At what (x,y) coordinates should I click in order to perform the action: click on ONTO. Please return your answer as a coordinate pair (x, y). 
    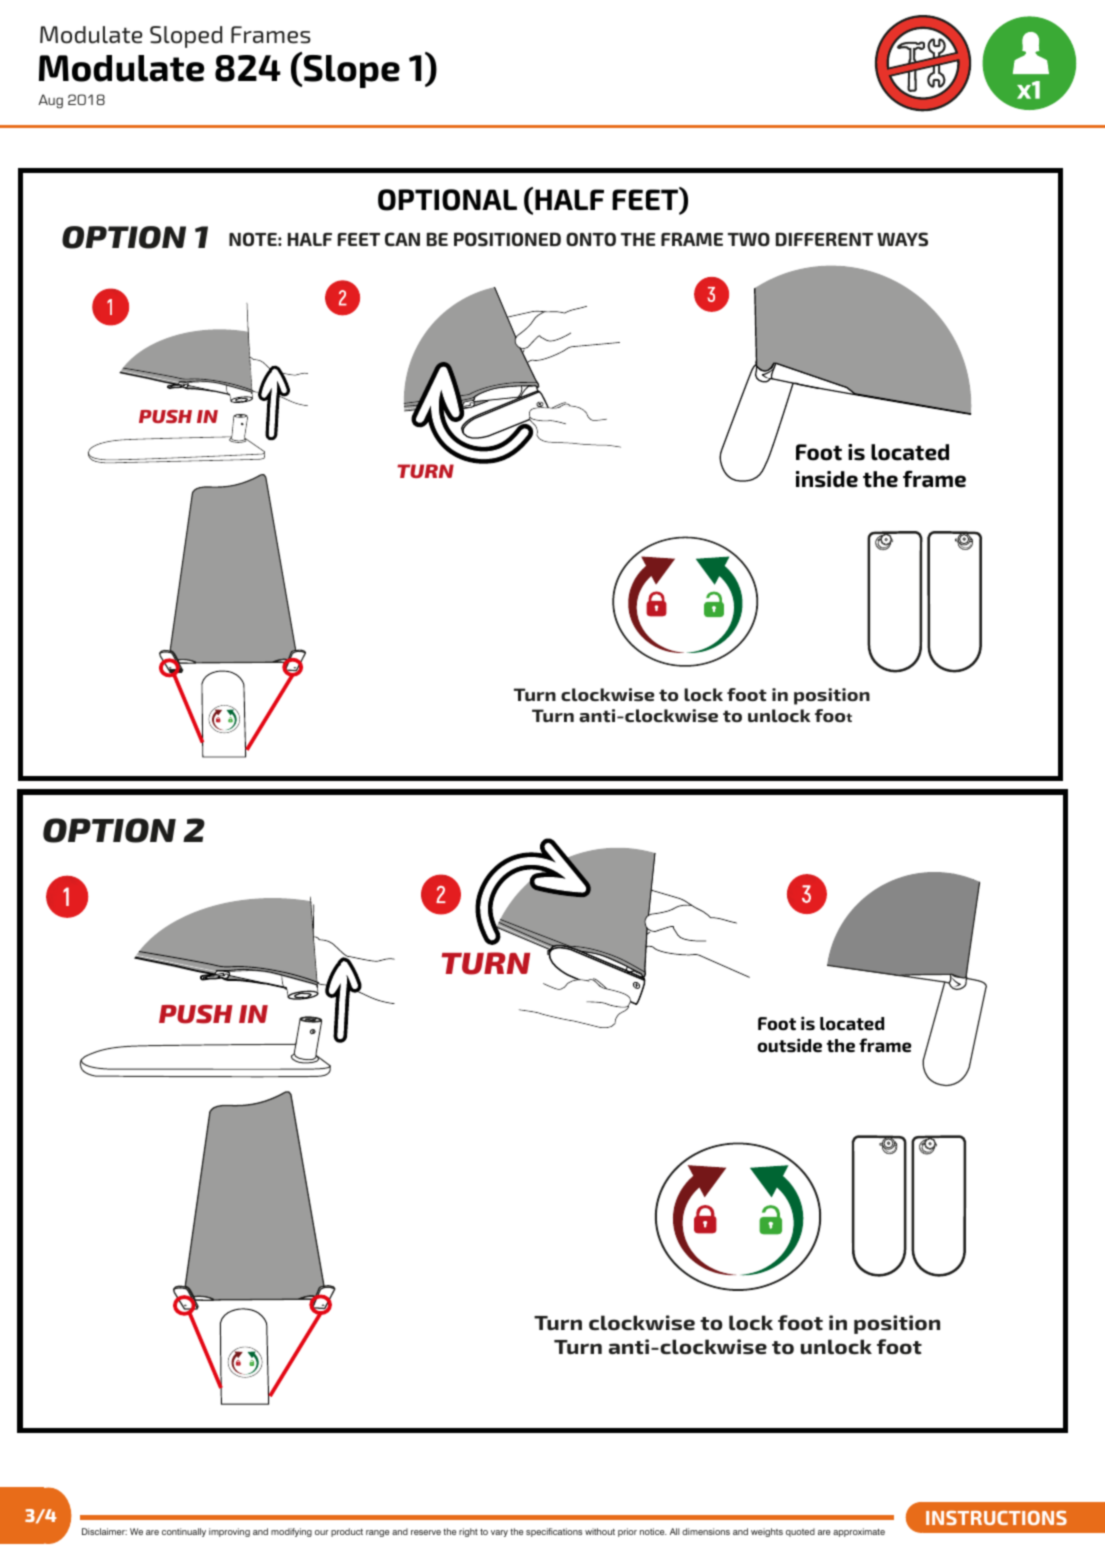
    Looking at the image, I should click on (591, 239).
